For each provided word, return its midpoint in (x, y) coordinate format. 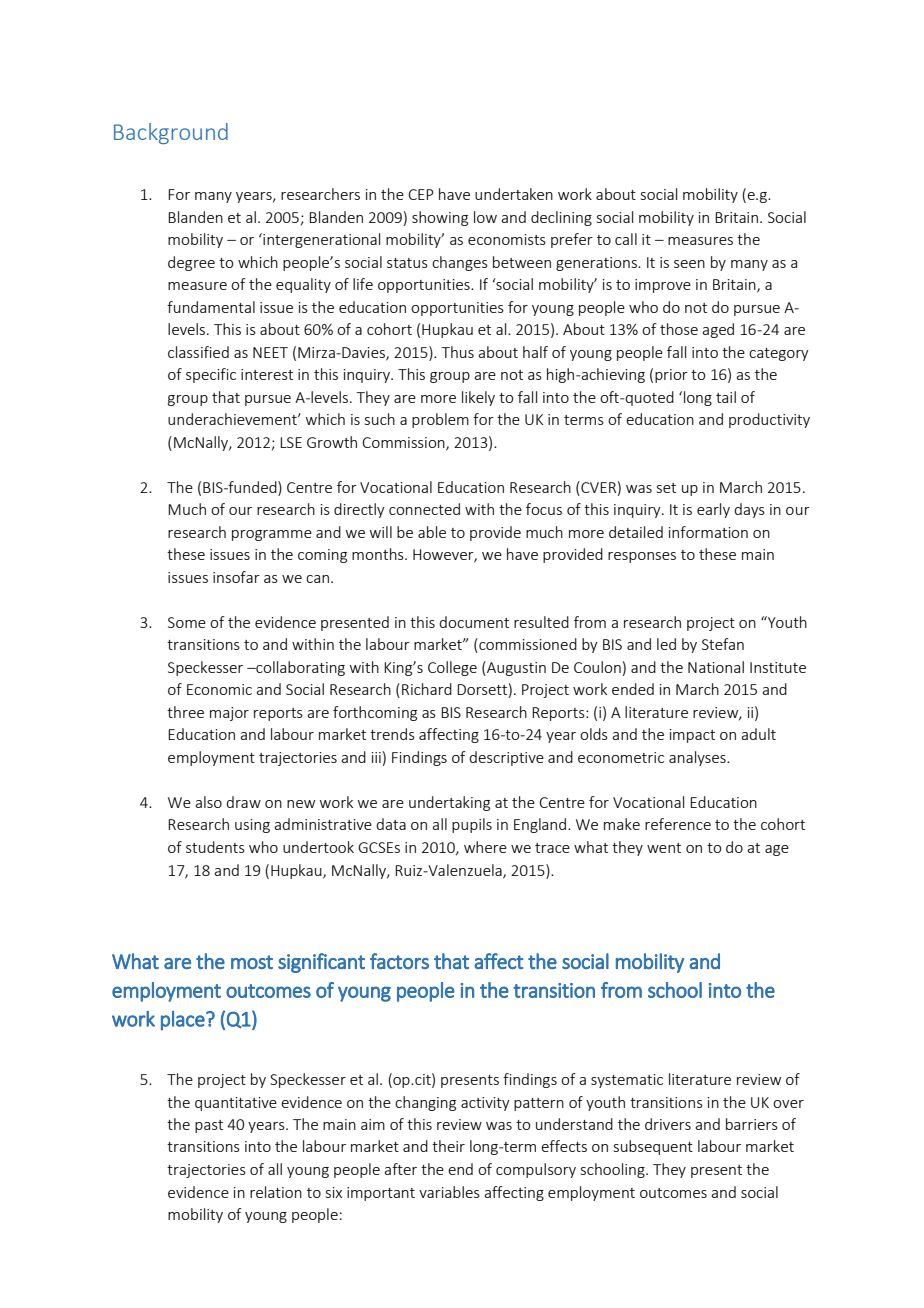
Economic (219, 689)
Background (171, 133)
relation (276, 1192)
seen (689, 264)
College (452, 668)
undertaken (514, 194)
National (716, 667)
